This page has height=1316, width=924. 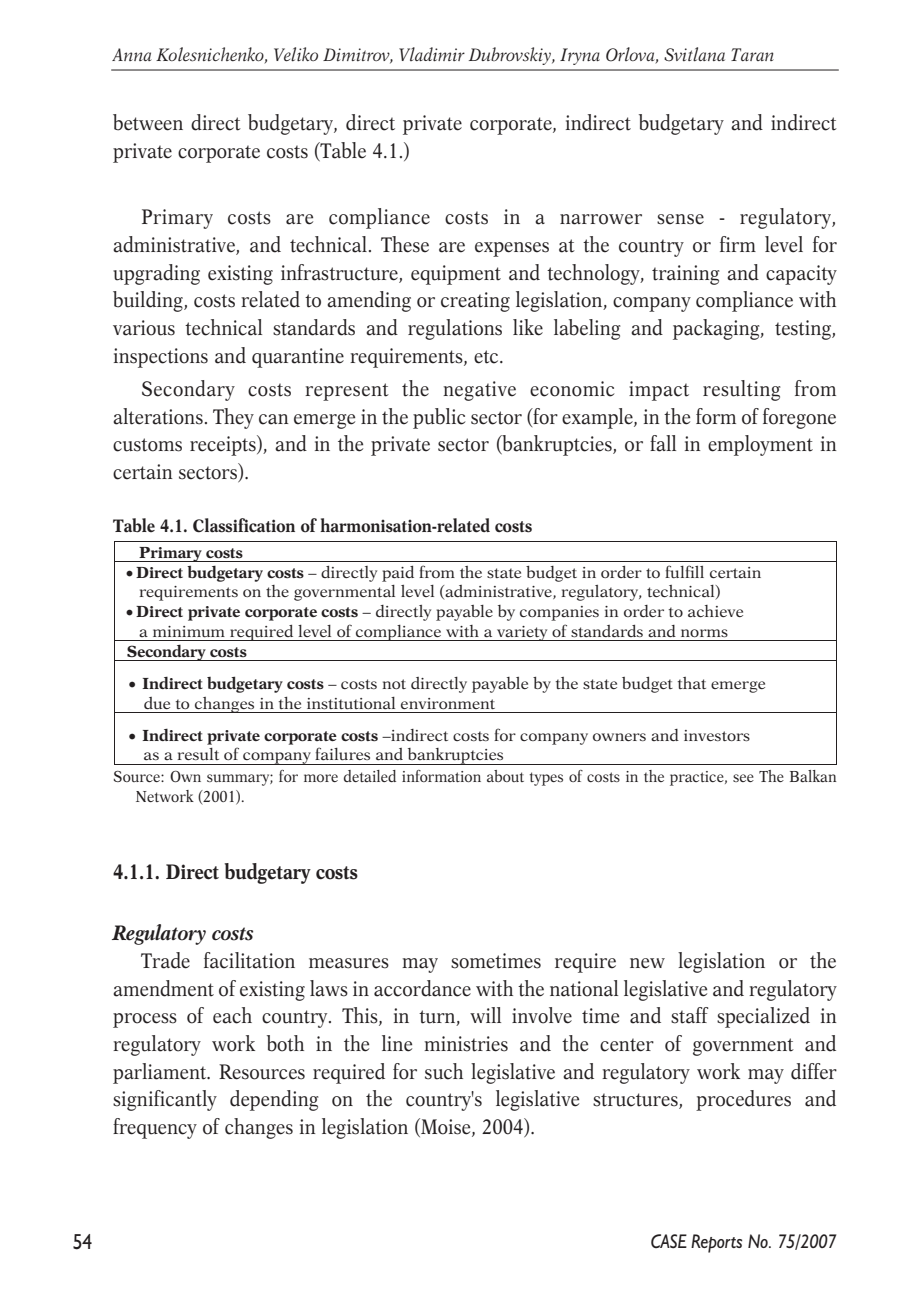 I want to click on norms, so click(x=704, y=633).
